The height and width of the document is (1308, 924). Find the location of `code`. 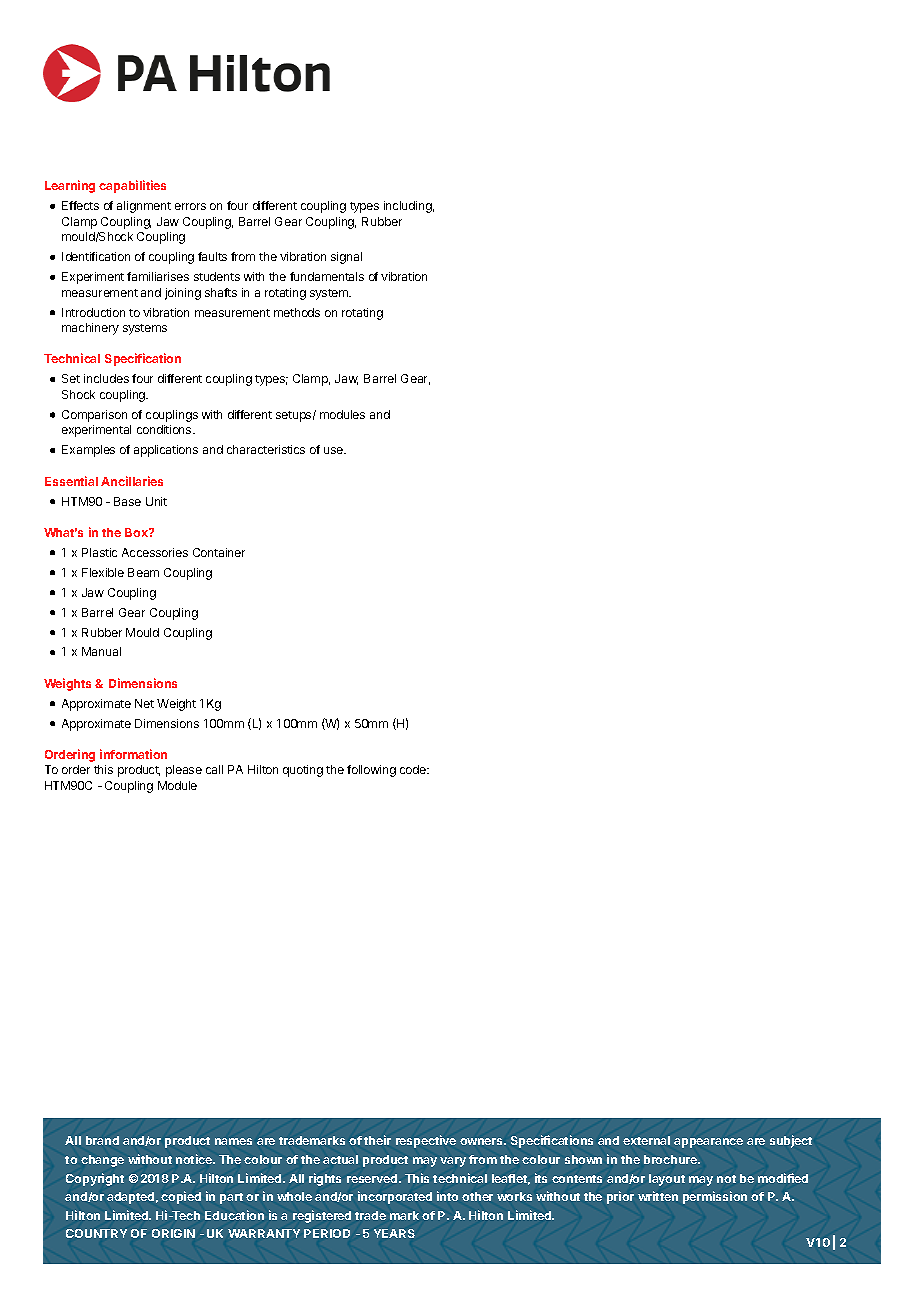

code is located at coordinates (414, 769).
